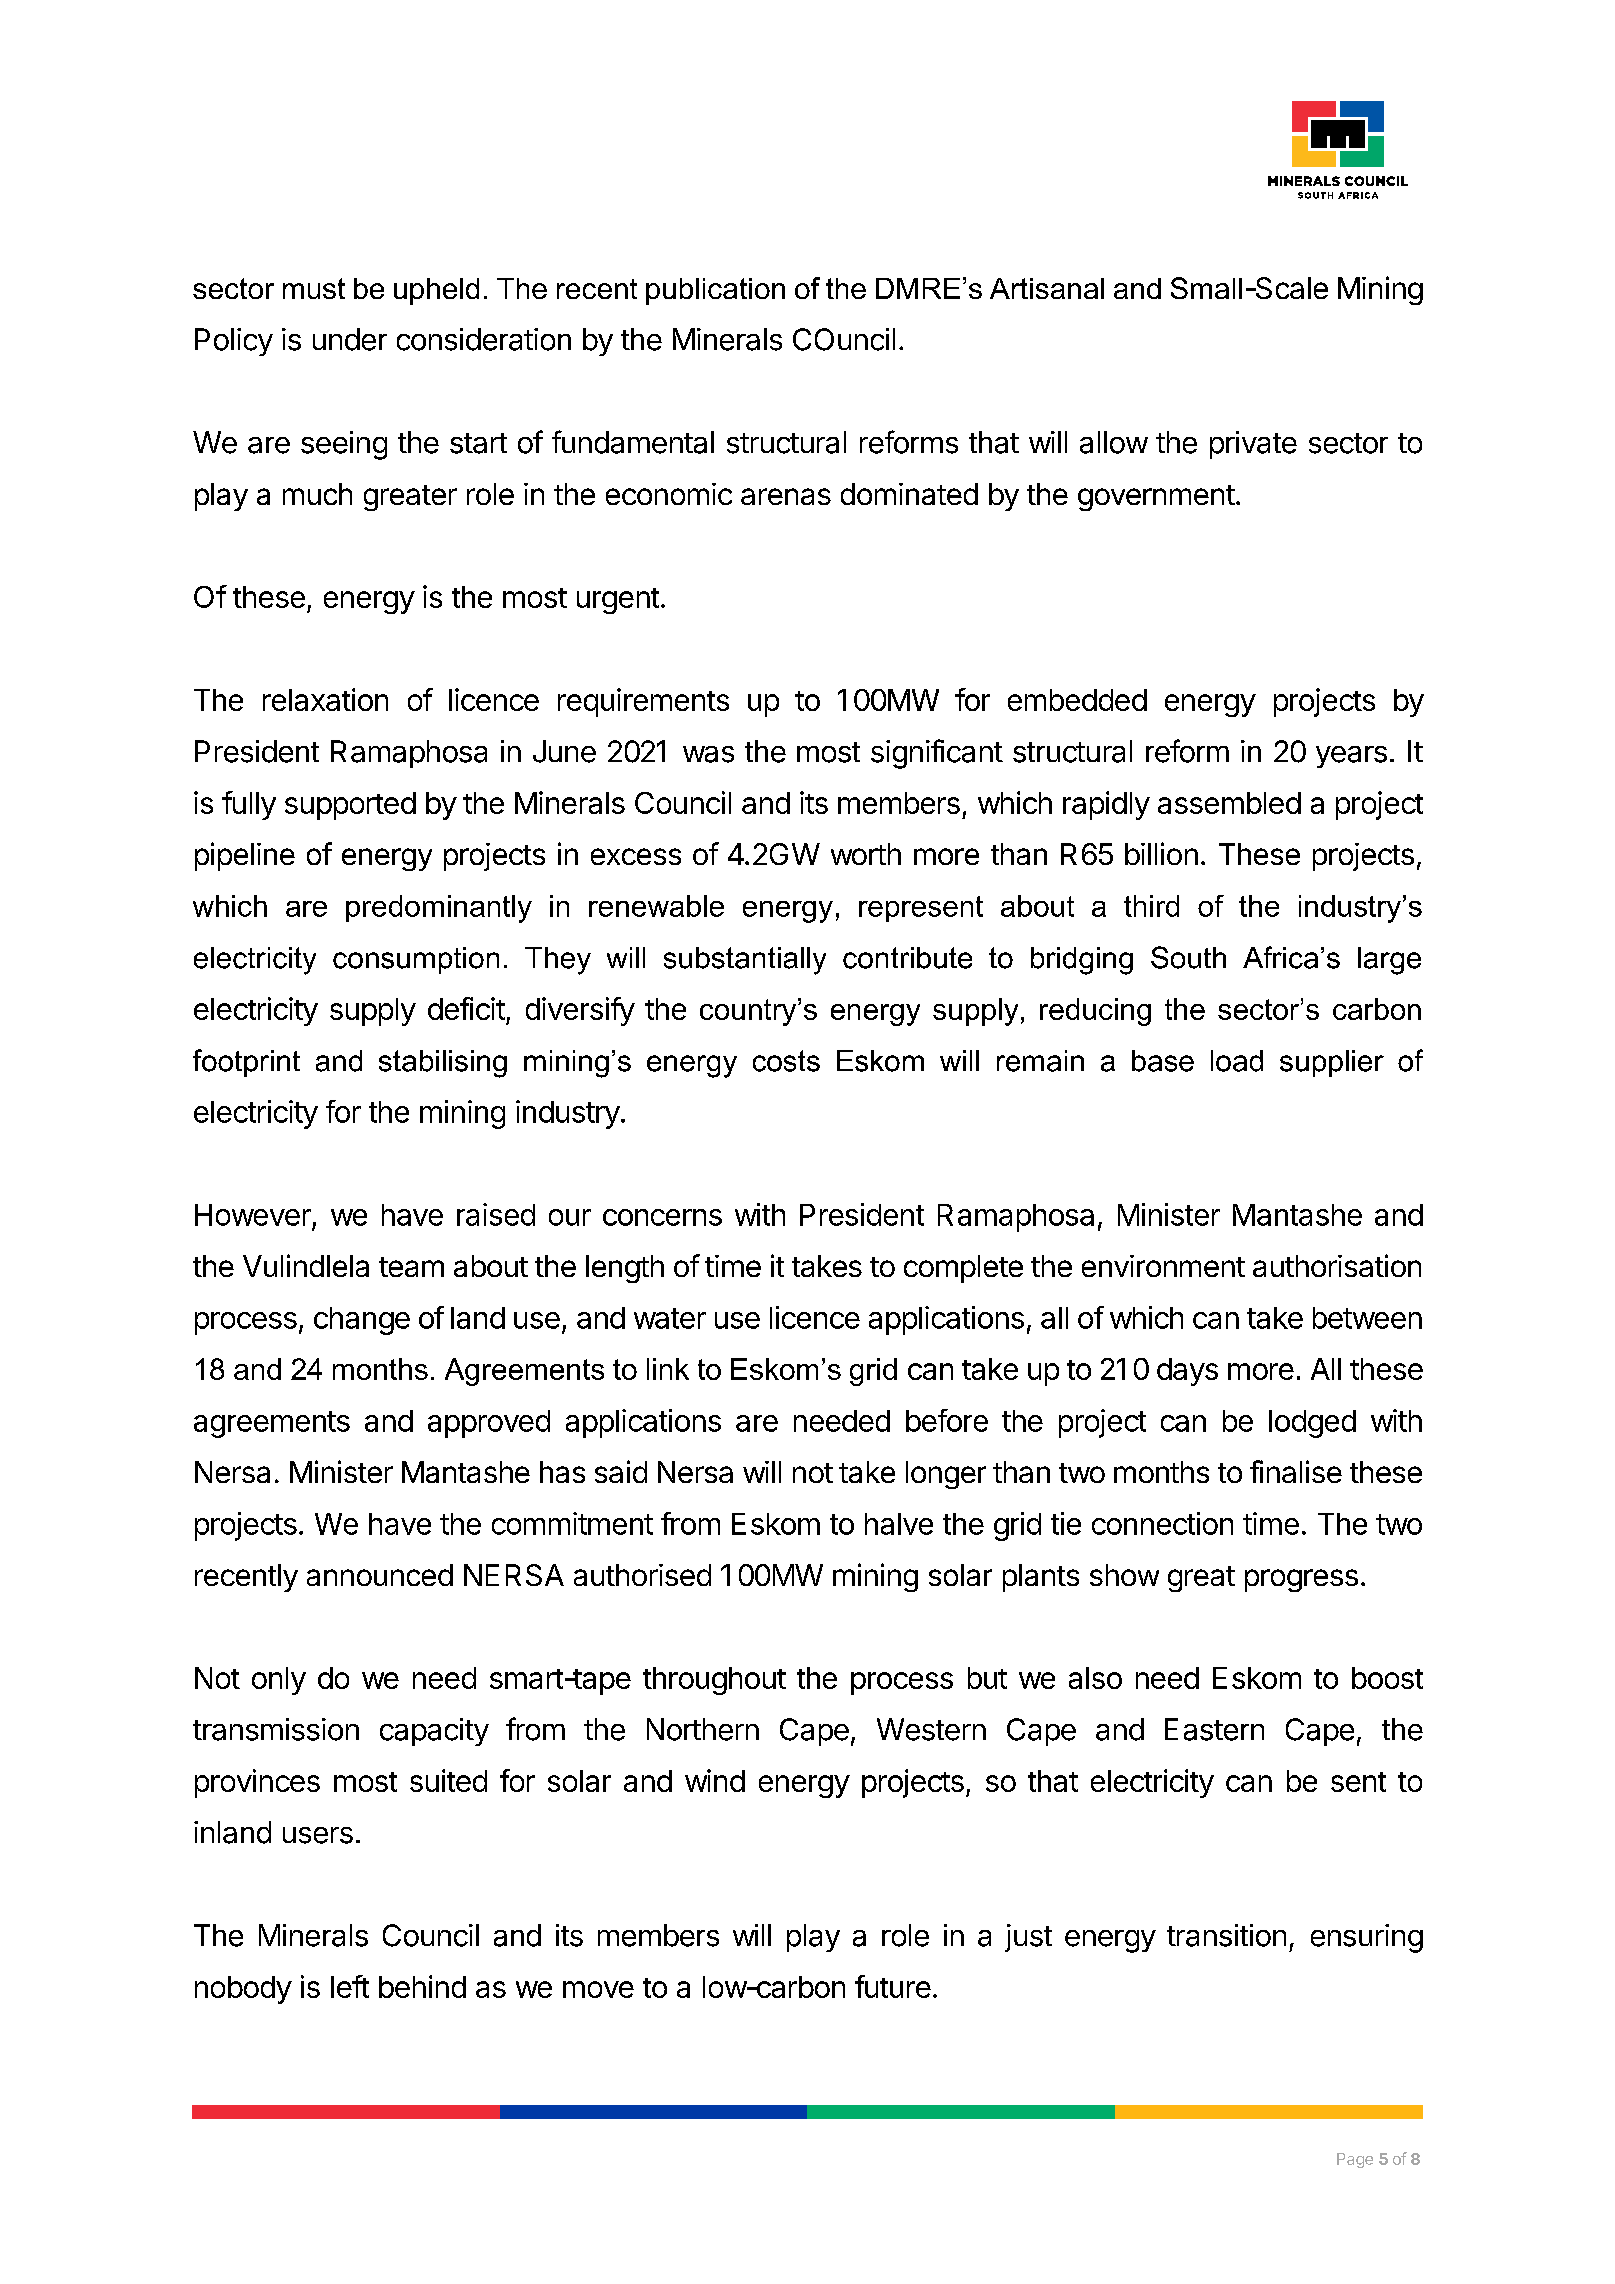 This document has height=2284, width=1615. What do you see at coordinates (1337, 1265) in the document?
I see `authorisation` at bounding box center [1337, 1265].
